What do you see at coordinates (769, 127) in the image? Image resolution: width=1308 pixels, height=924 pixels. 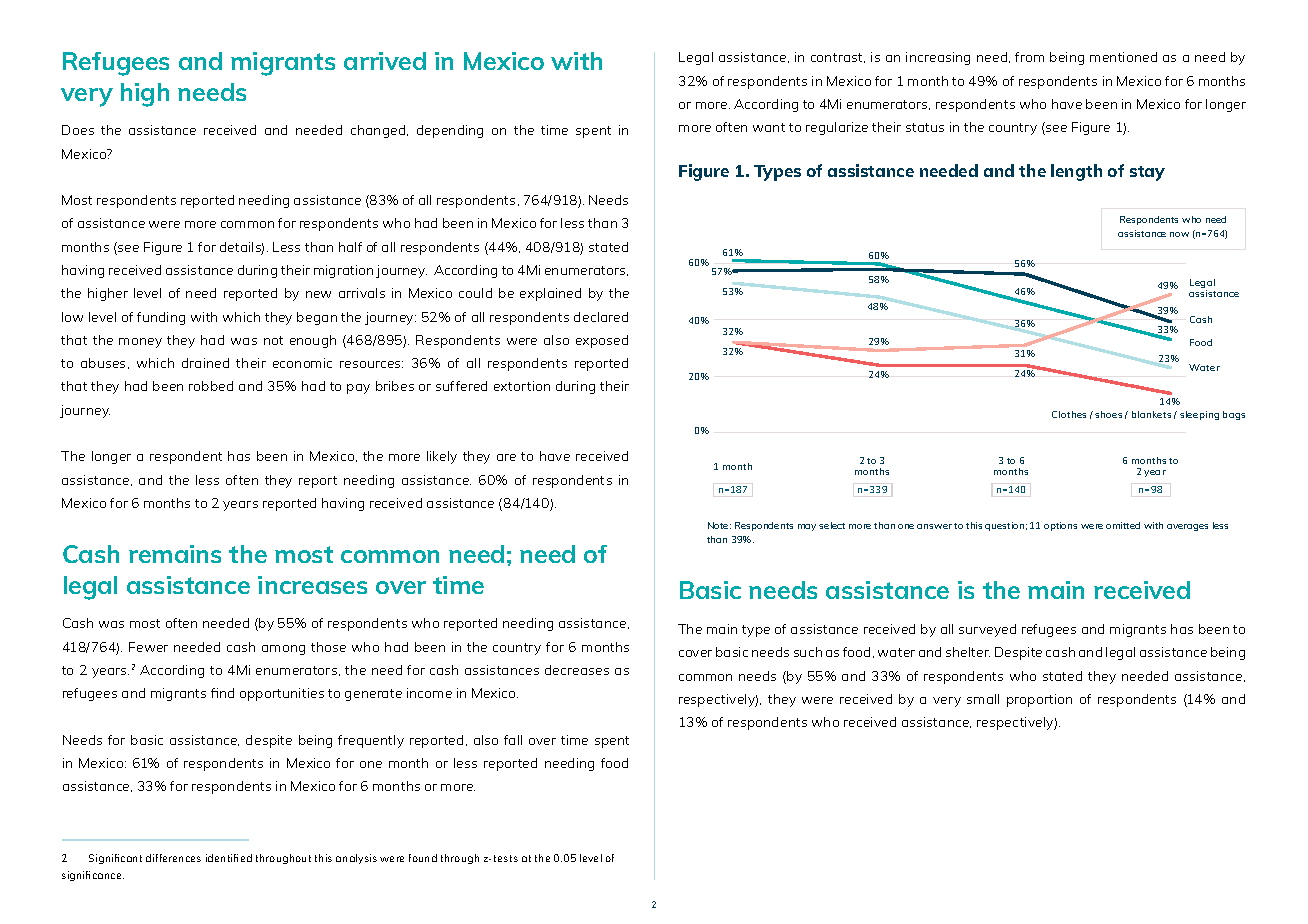 I see `want` at bounding box center [769, 127].
